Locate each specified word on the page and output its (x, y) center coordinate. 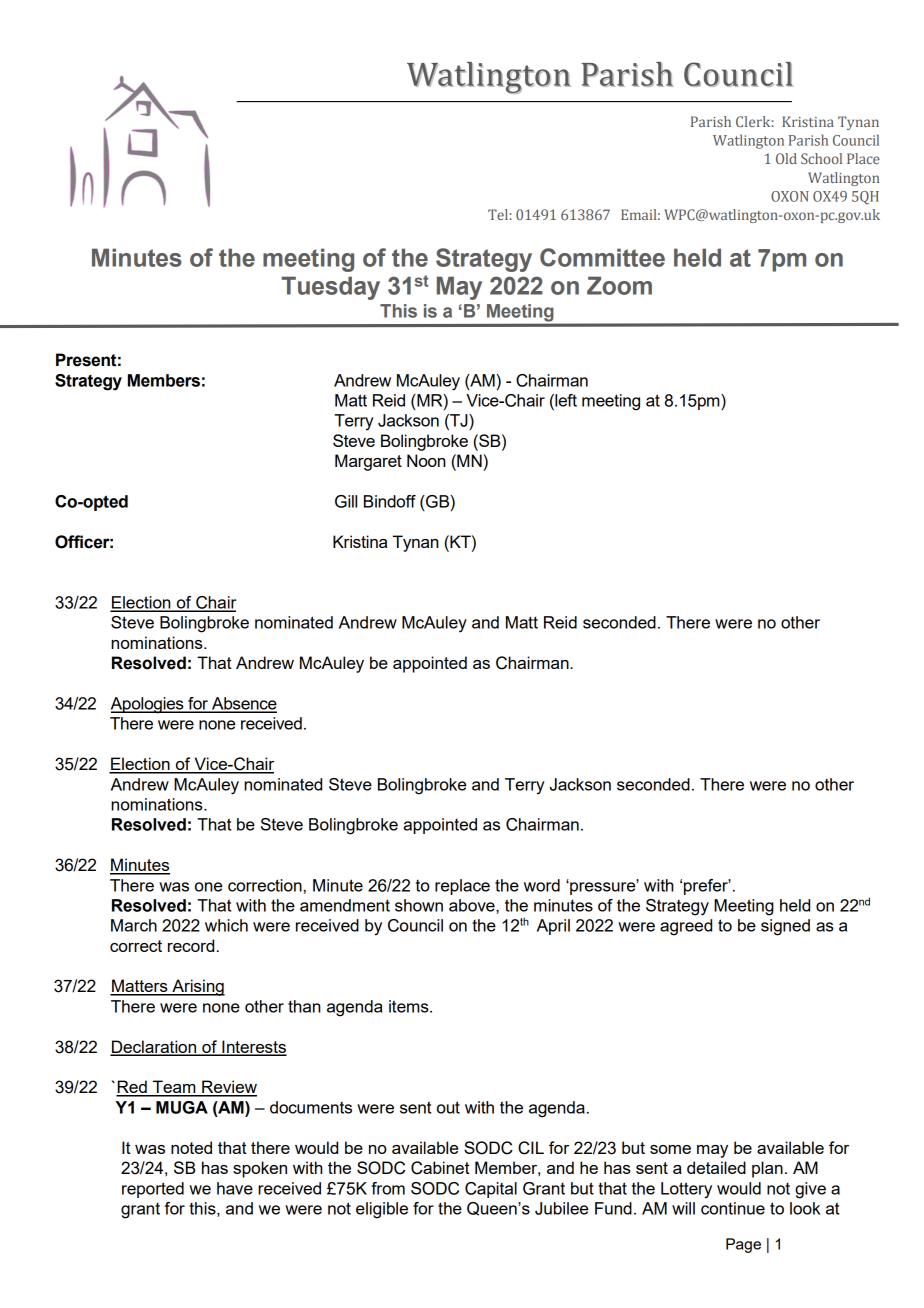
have (235, 1188)
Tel (498, 214)
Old (786, 158)
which (226, 925)
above (473, 905)
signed (785, 927)
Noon (426, 460)
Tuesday (330, 288)
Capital (491, 1190)
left (565, 400)
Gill (346, 501)
